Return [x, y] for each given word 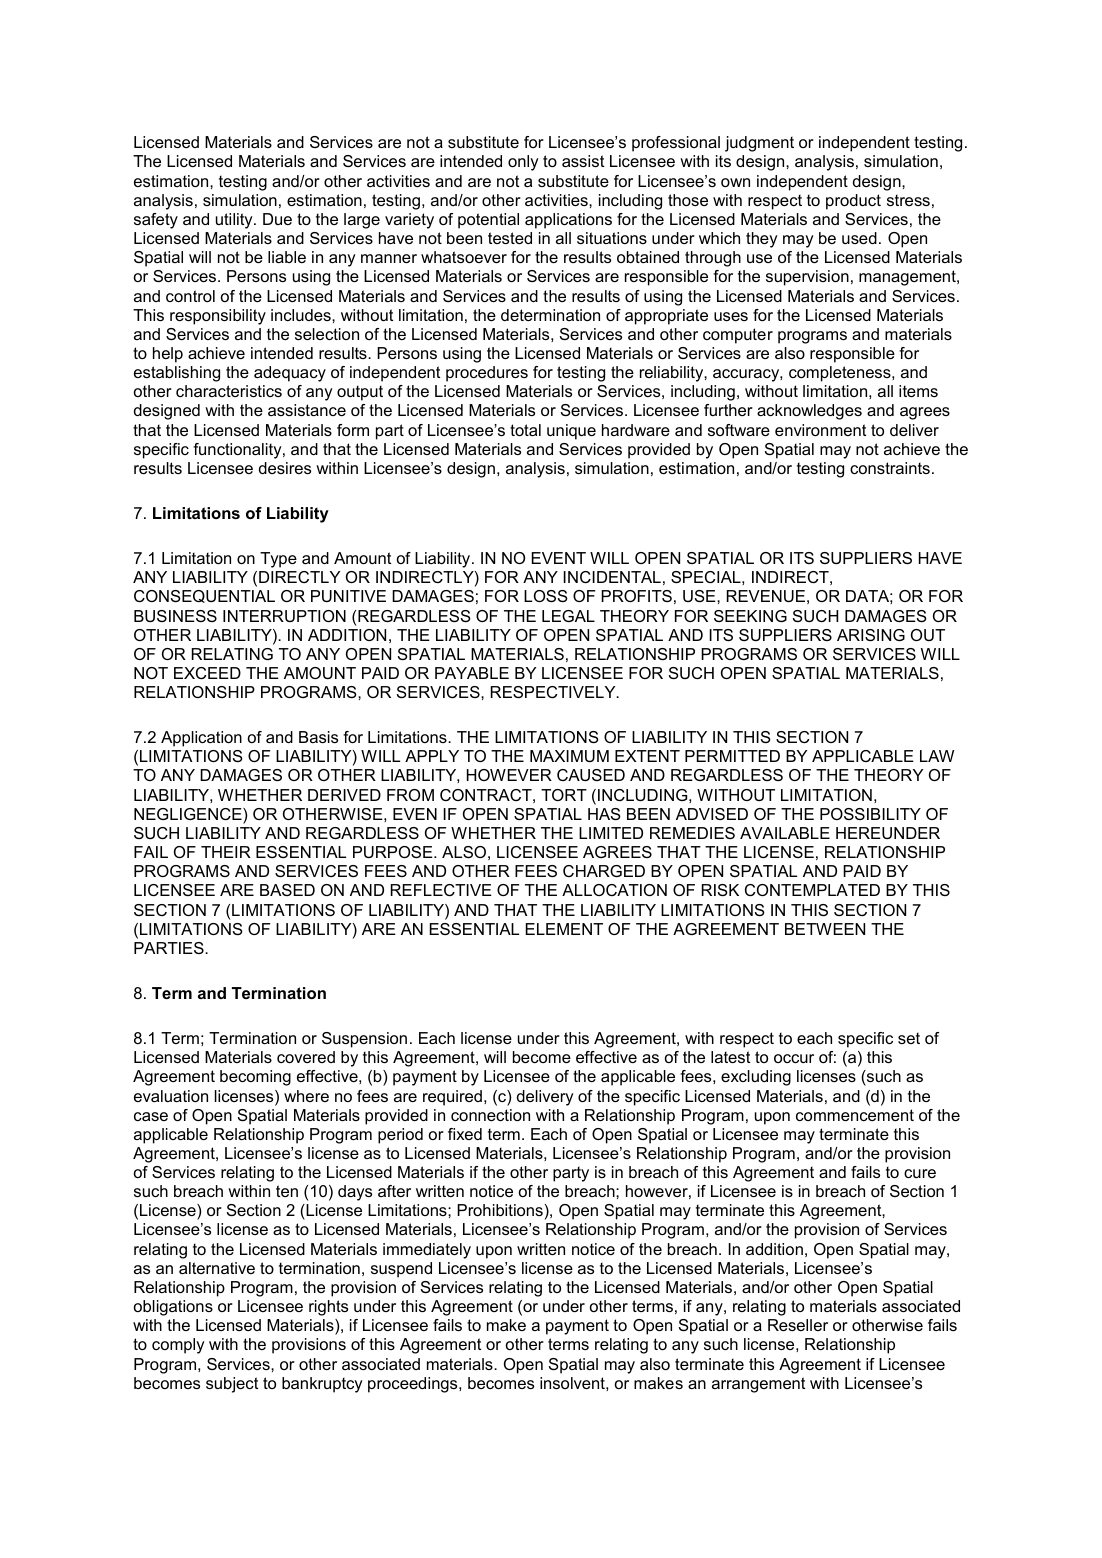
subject [232, 1385]
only [523, 163]
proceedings [414, 1385]
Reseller [798, 1325]
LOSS [546, 596]
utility [235, 221]
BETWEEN [825, 929]
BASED [287, 890]
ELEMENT [564, 929]
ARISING [871, 635]
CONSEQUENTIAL [204, 596]
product [853, 202]
